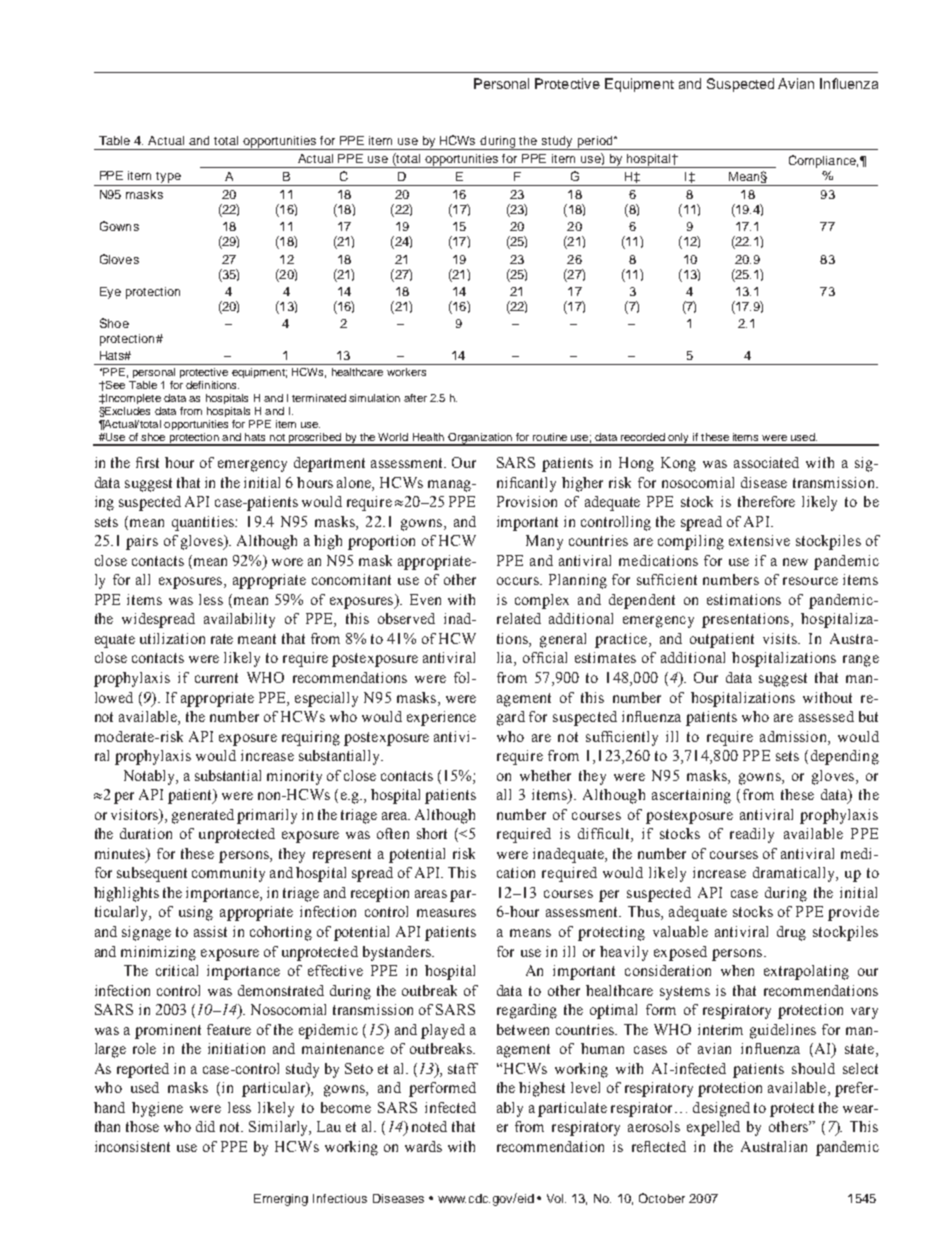 The height and width of the screenshot is (1260, 952). I want to click on visits, so click(781, 638).
